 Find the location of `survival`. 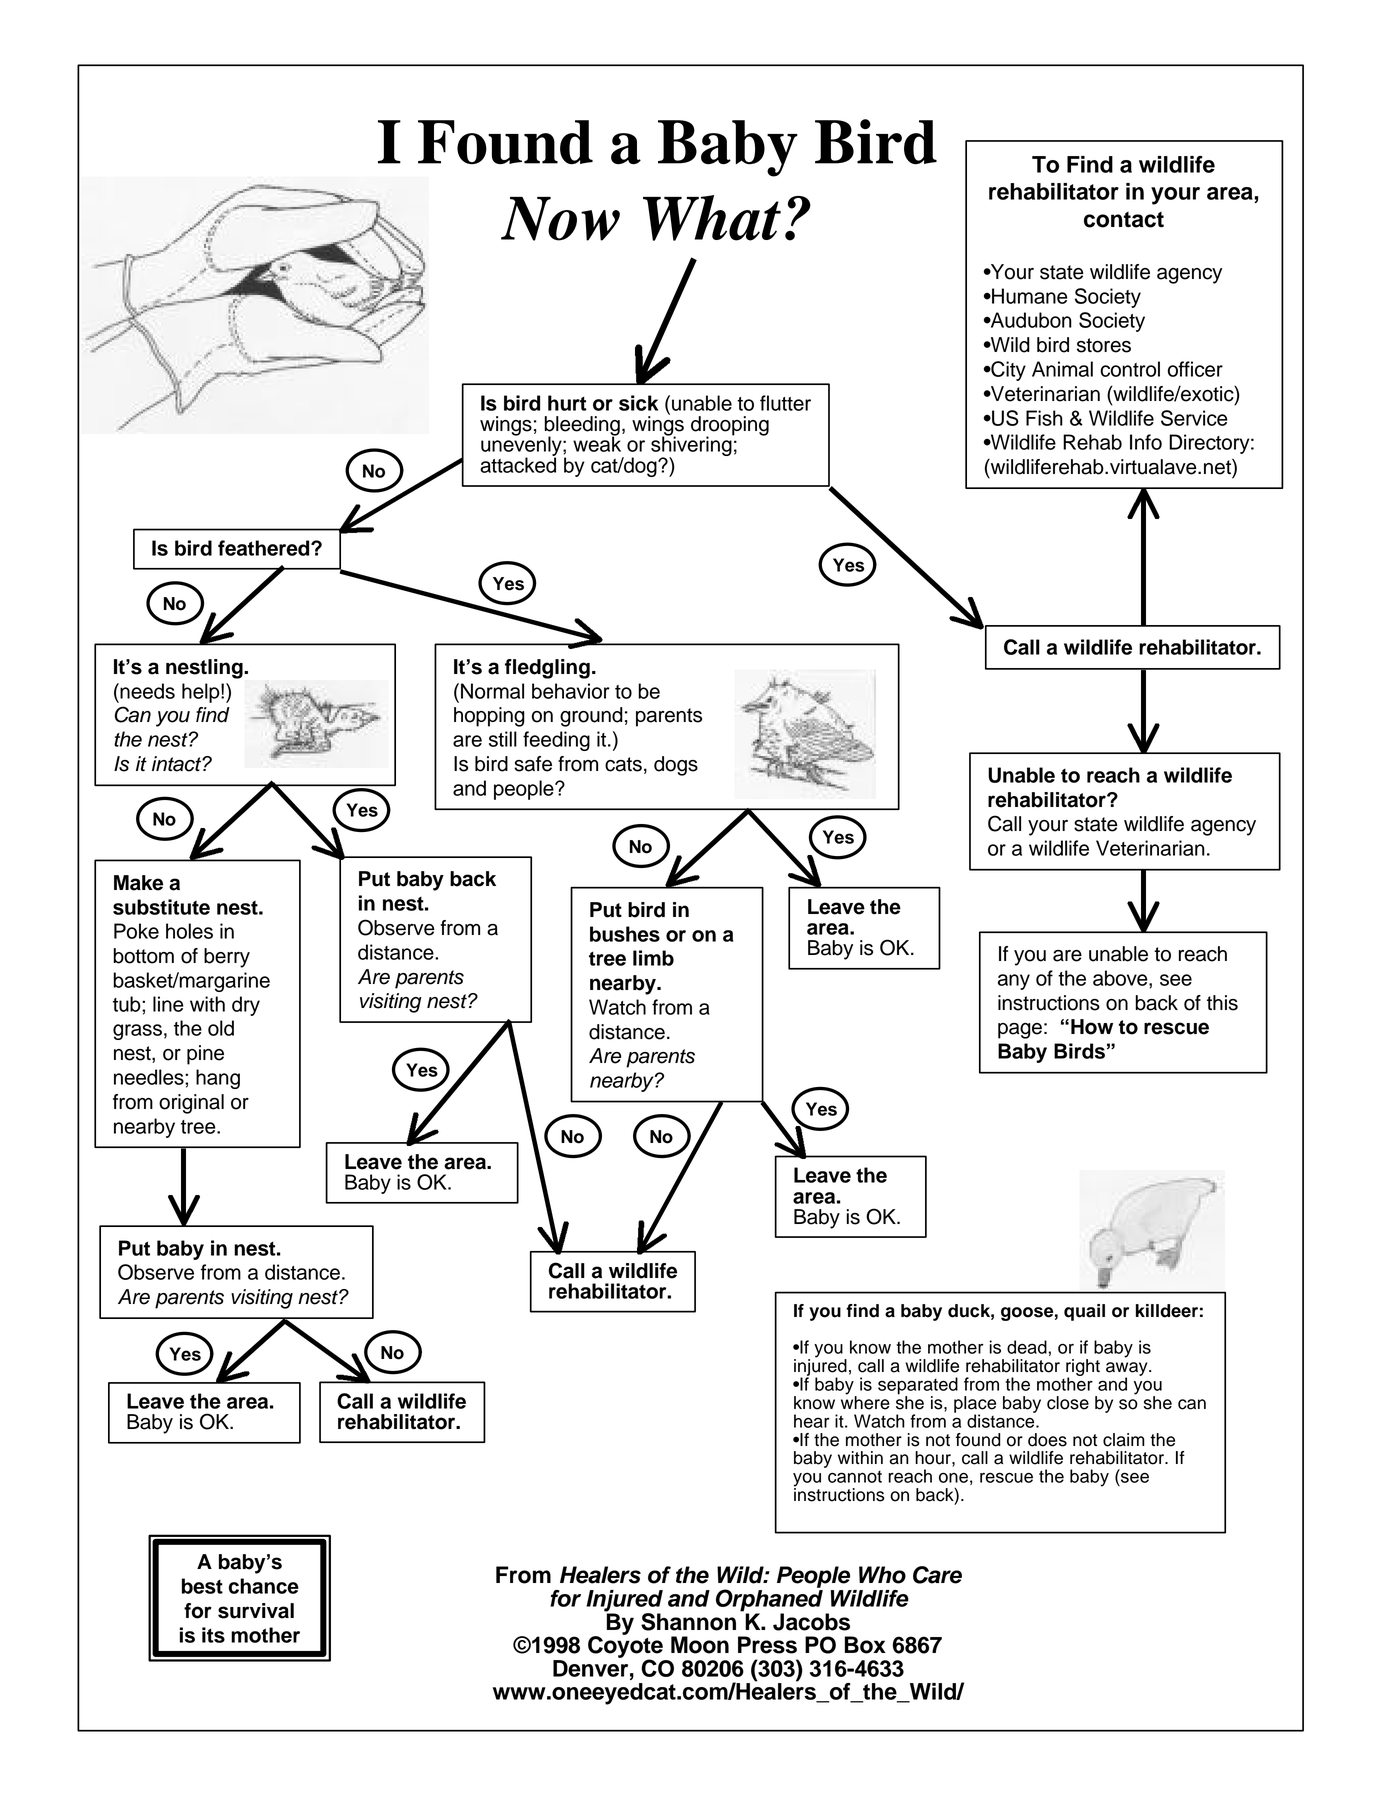

survival is located at coordinates (256, 1611).
